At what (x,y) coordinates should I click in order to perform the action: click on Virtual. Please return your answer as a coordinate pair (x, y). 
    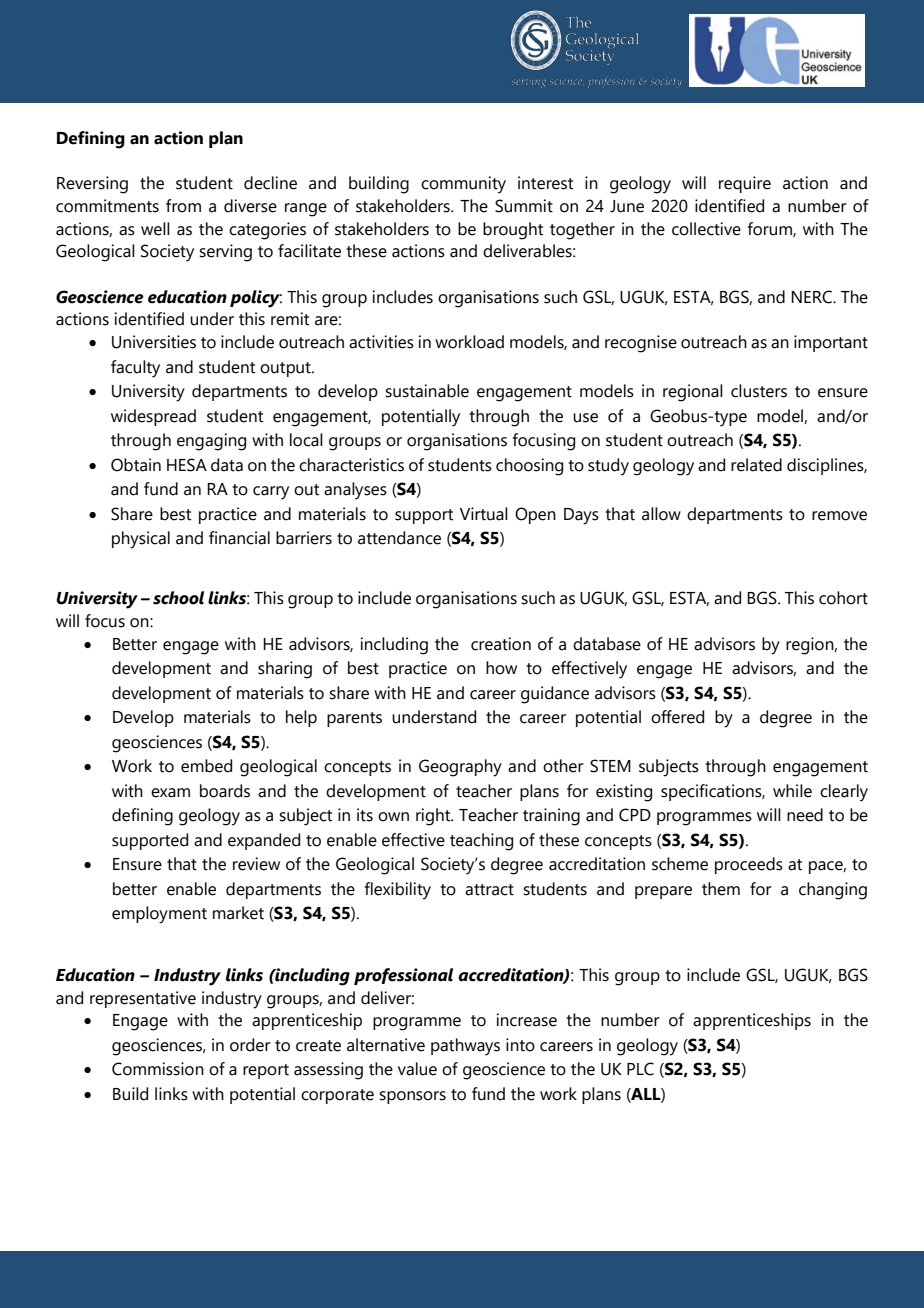
    Looking at the image, I should click on (484, 514).
